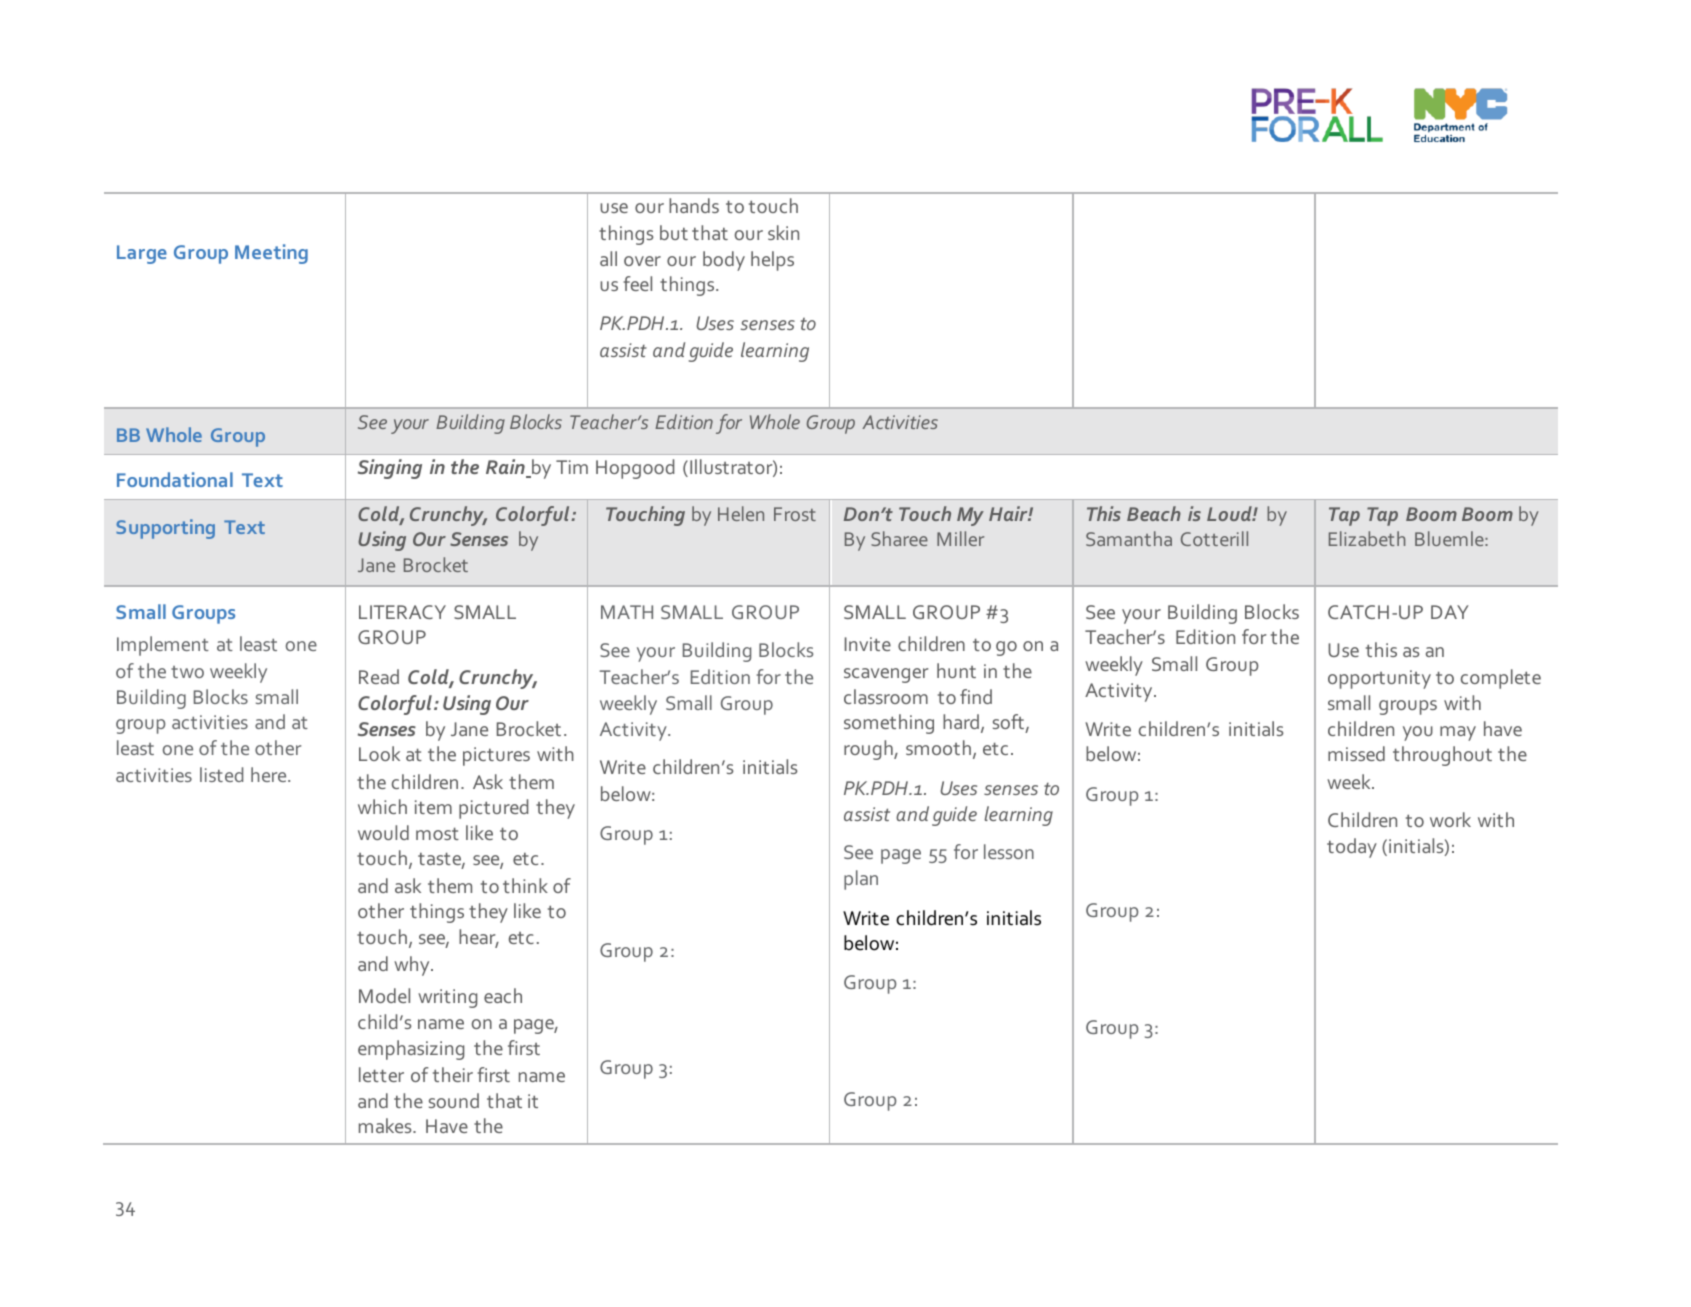 The image size is (1691, 1307). Describe the element at coordinates (861, 880) in the screenshot. I see `plan` at that location.
